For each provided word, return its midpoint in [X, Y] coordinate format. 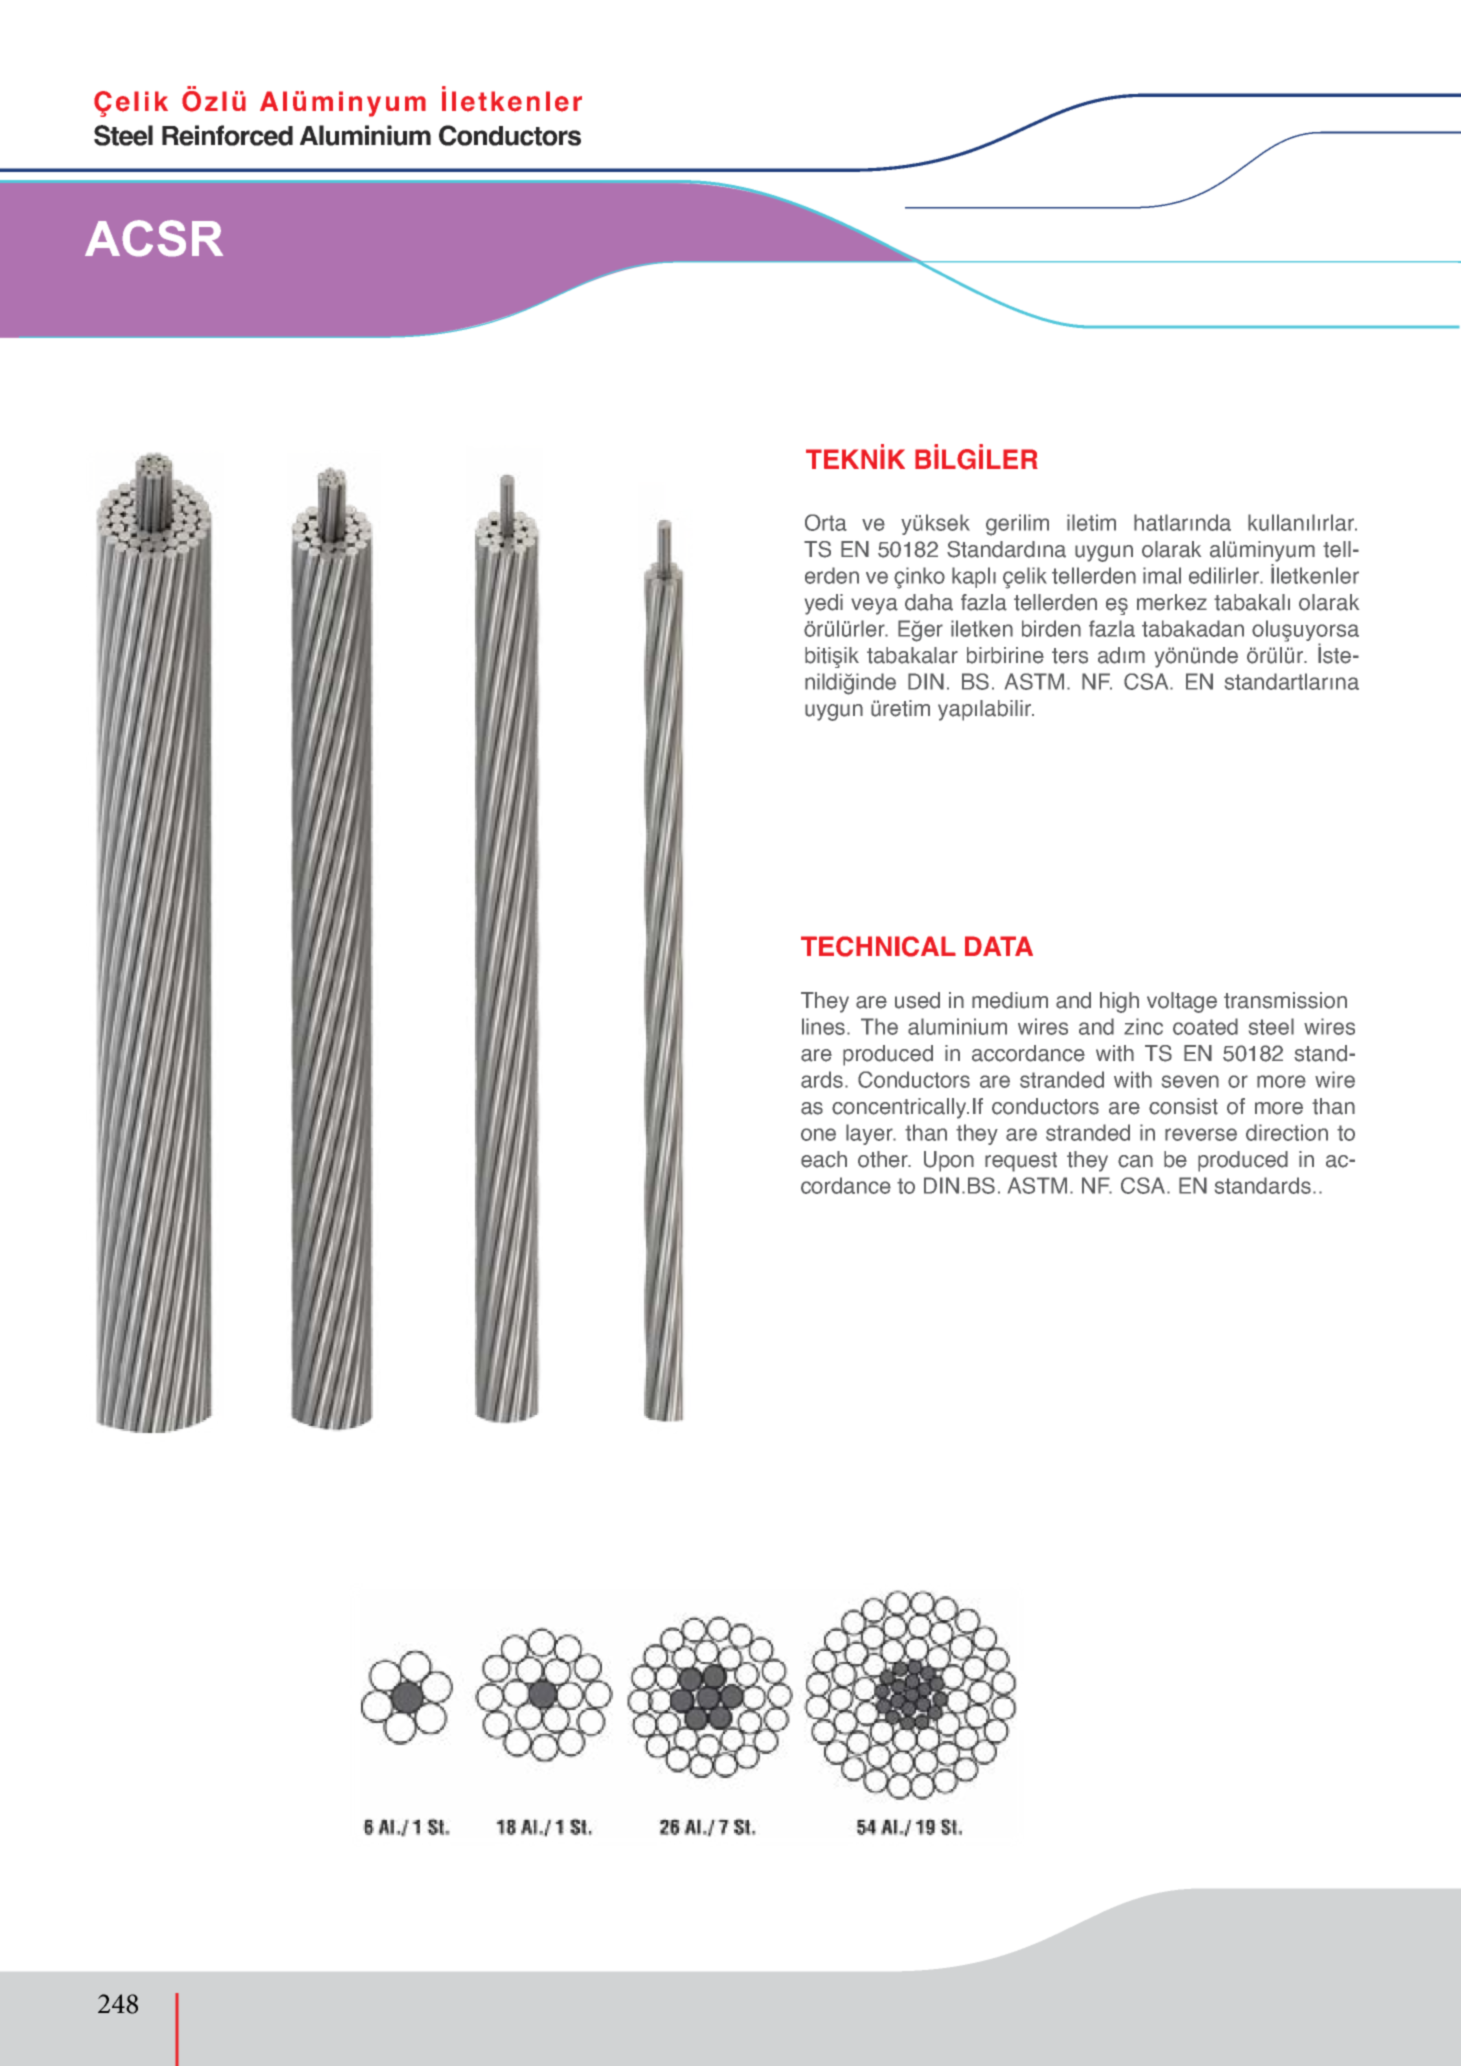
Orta [826, 522]
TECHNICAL [878, 946]
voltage [1182, 1002]
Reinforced [227, 135]
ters [1070, 656]
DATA [999, 946]
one [818, 1134]
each [824, 1159]
